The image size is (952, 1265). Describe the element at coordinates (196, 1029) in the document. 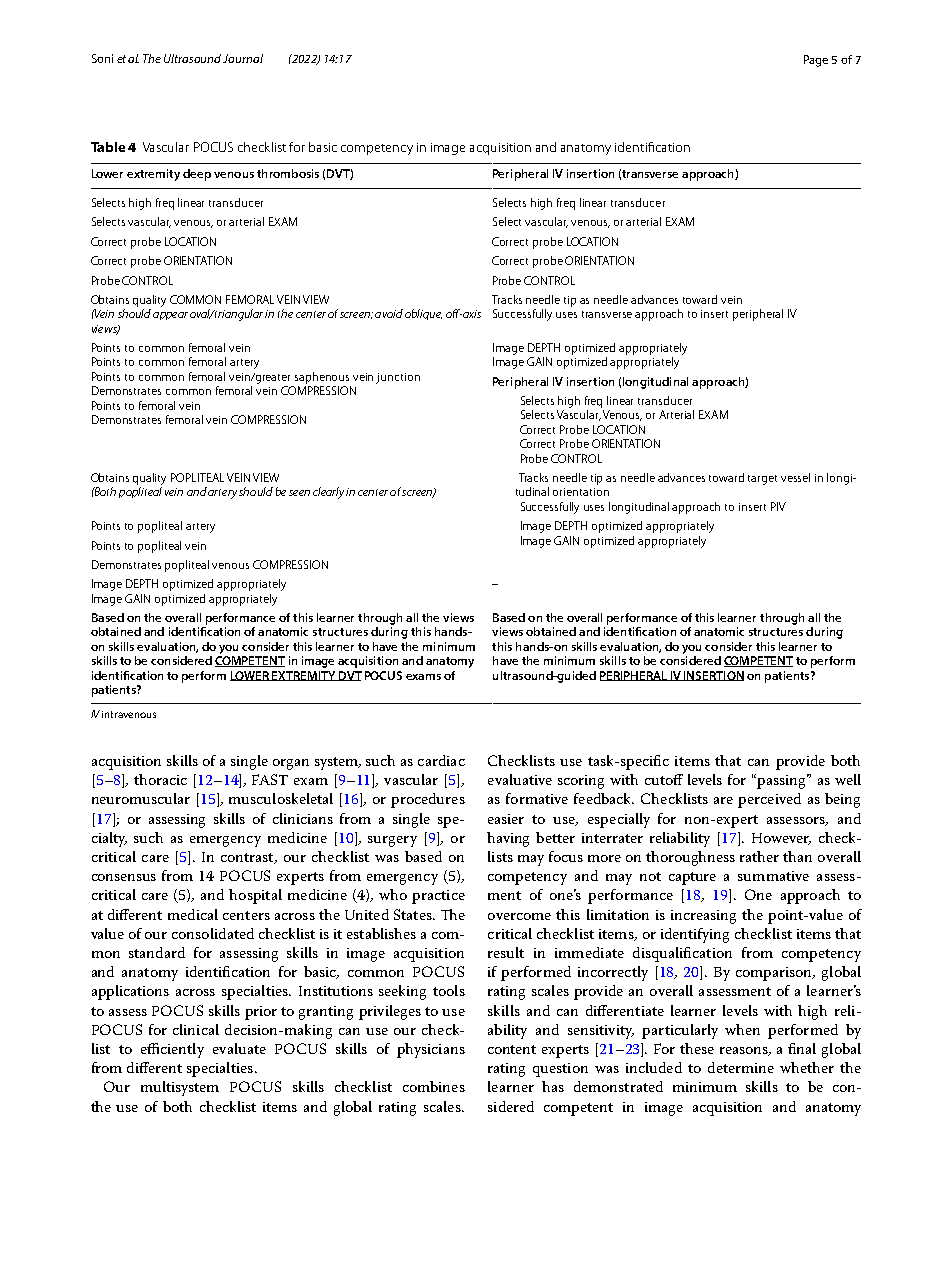

I see `clinical` at that location.
